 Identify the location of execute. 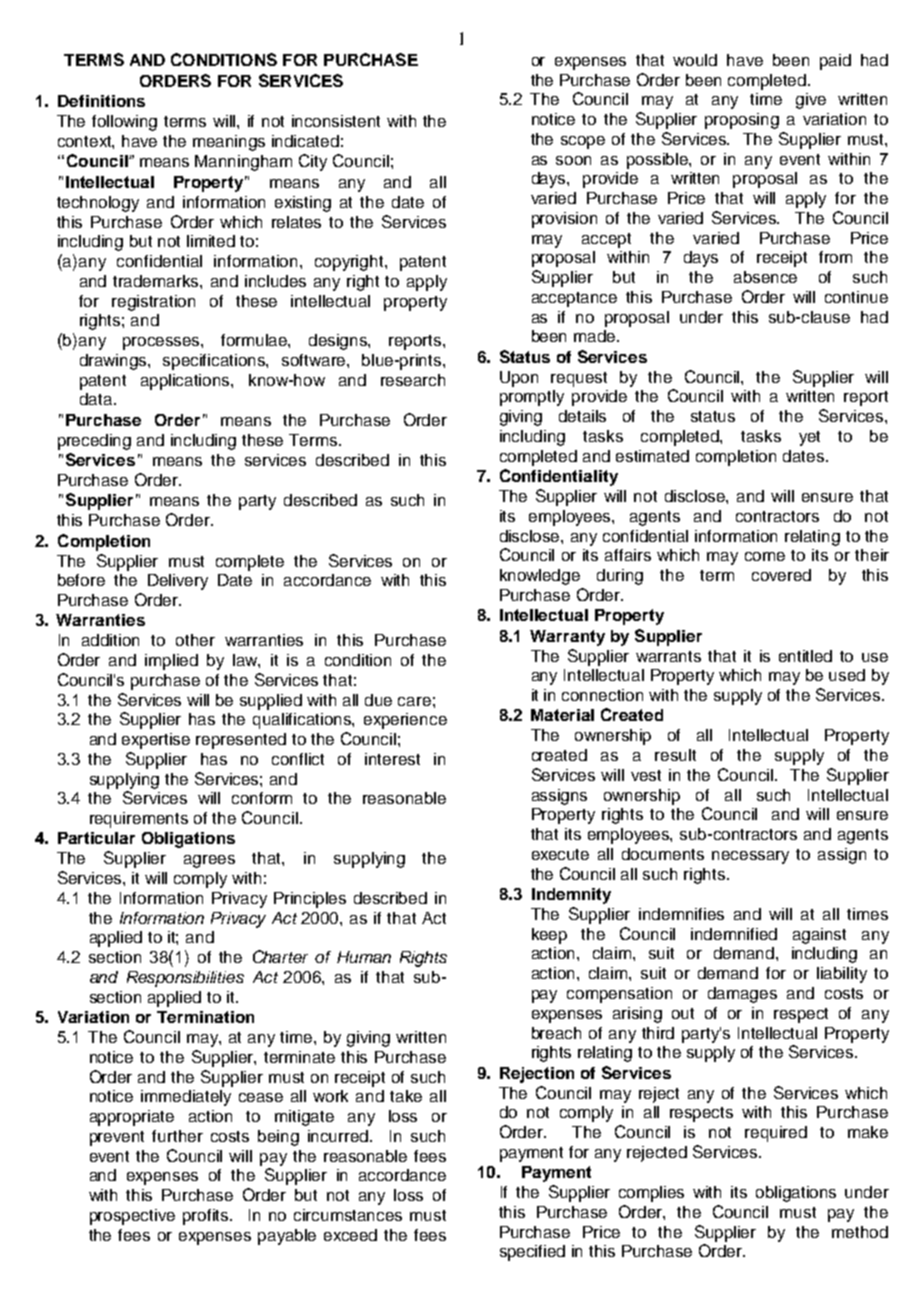
(560, 854).
